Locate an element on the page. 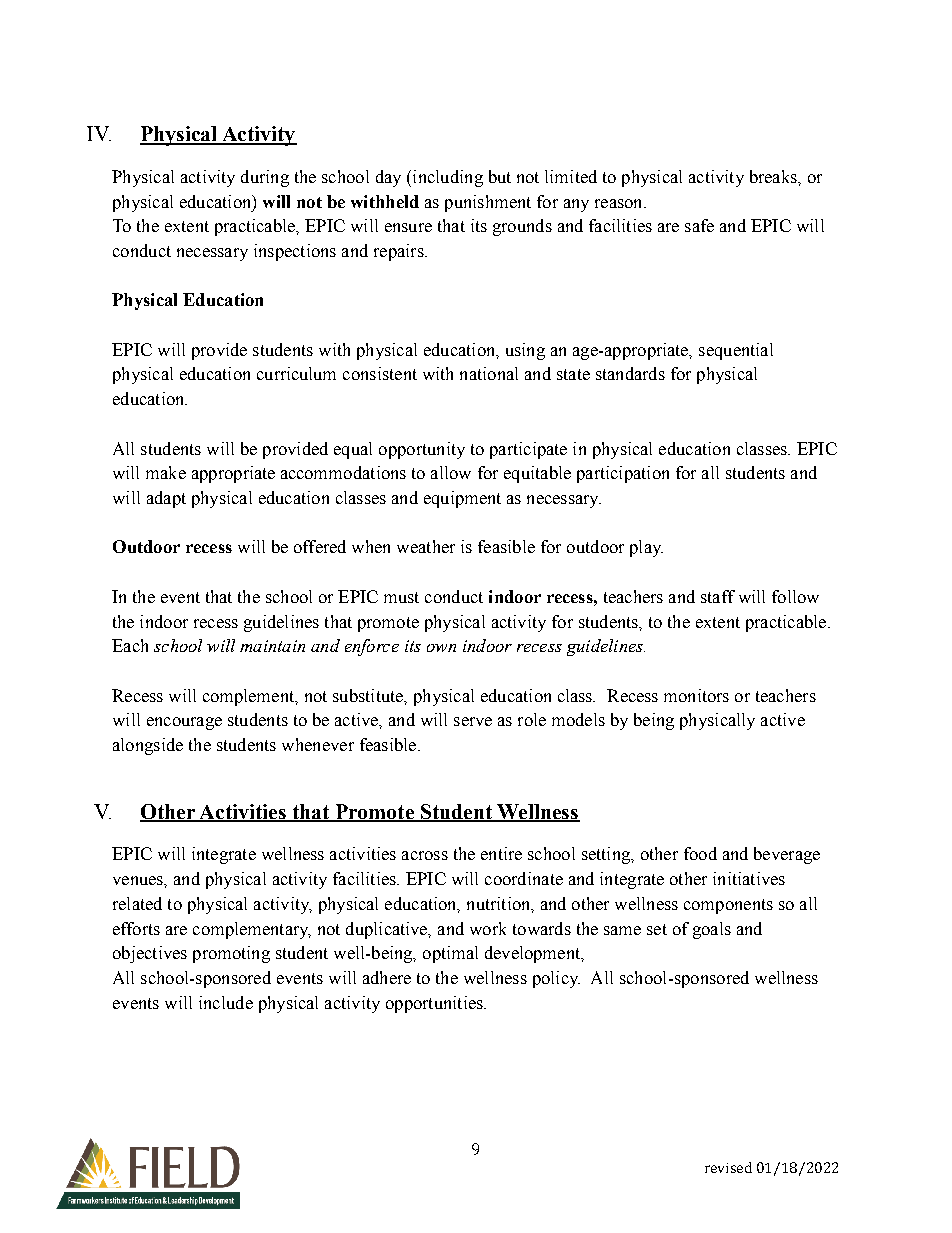 Image resolution: width=952 pixels, height=1233 pixels. entire is located at coordinates (501, 853).
